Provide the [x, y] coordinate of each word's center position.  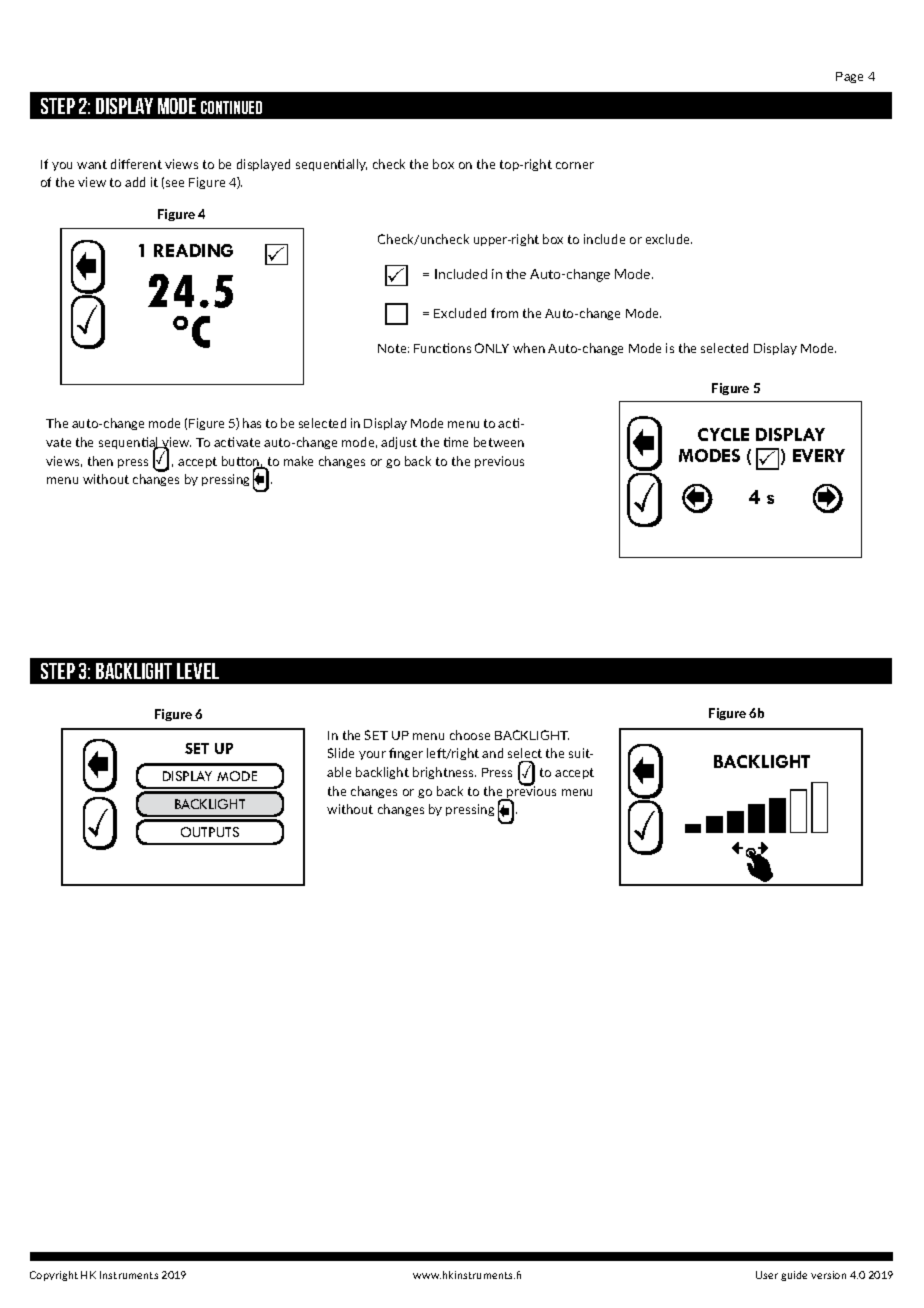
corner [575, 165]
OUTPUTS [210, 832]
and [492, 753]
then [100, 461]
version [828, 1275]
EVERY [819, 455]
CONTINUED [231, 107]
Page [849, 77]
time [456, 442]
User [767, 1275]
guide [794, 1276]
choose [470, 735]
